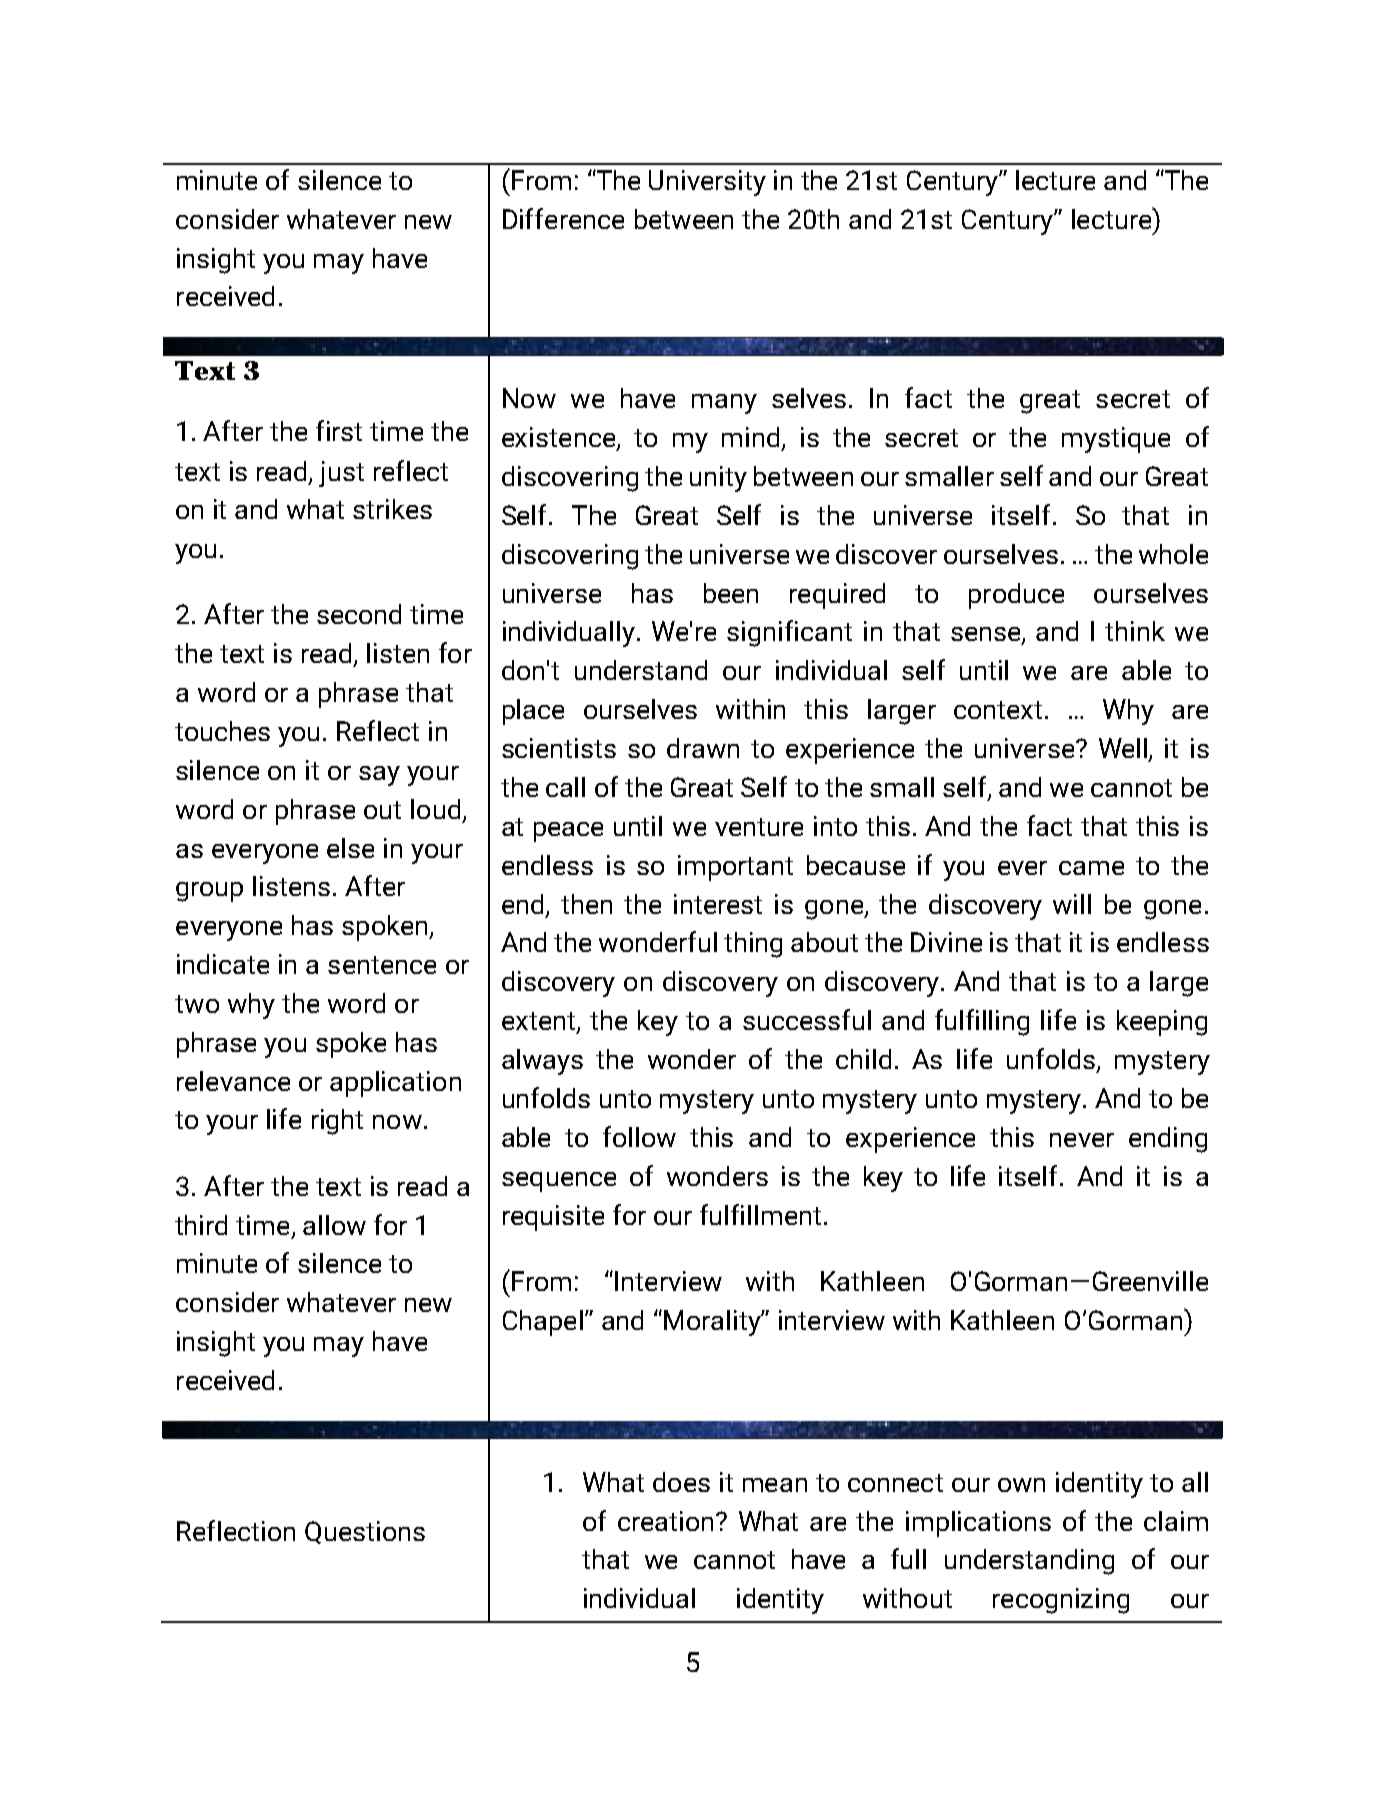 The height and width of the screenshot is (1794, 1386). What do you see at coordinates (563, 218) in the screenshot?
I see `Difference` at bounding box center [563, 218].
